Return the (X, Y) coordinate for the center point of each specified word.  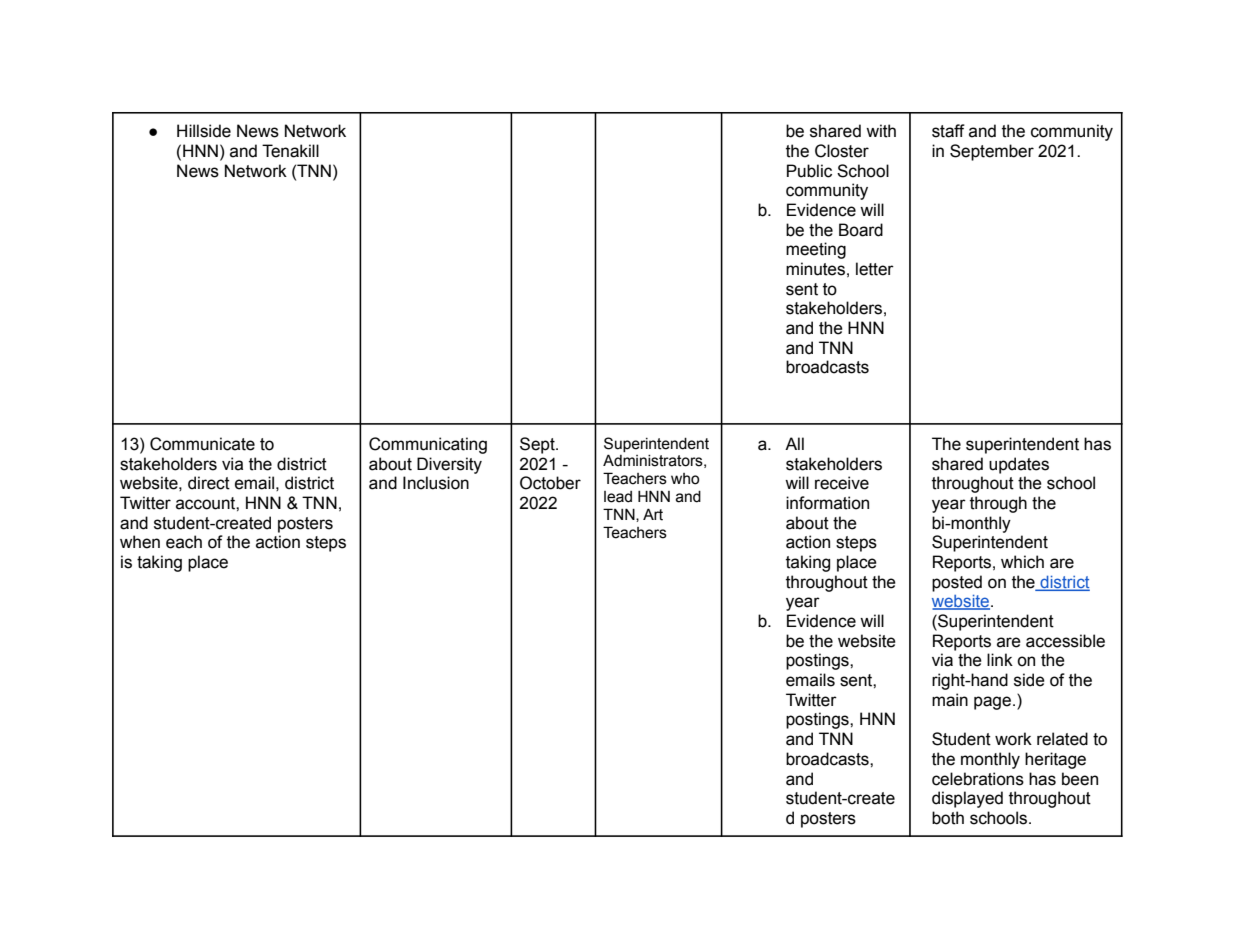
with (881, 131)
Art (653, 514)
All (794, 443)
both (948, 818)
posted (957, 583)
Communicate (202, 444)
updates (1019, 465)
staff (948, 131)
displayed (967, 799)
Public (809, 171)
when (140, 542)
